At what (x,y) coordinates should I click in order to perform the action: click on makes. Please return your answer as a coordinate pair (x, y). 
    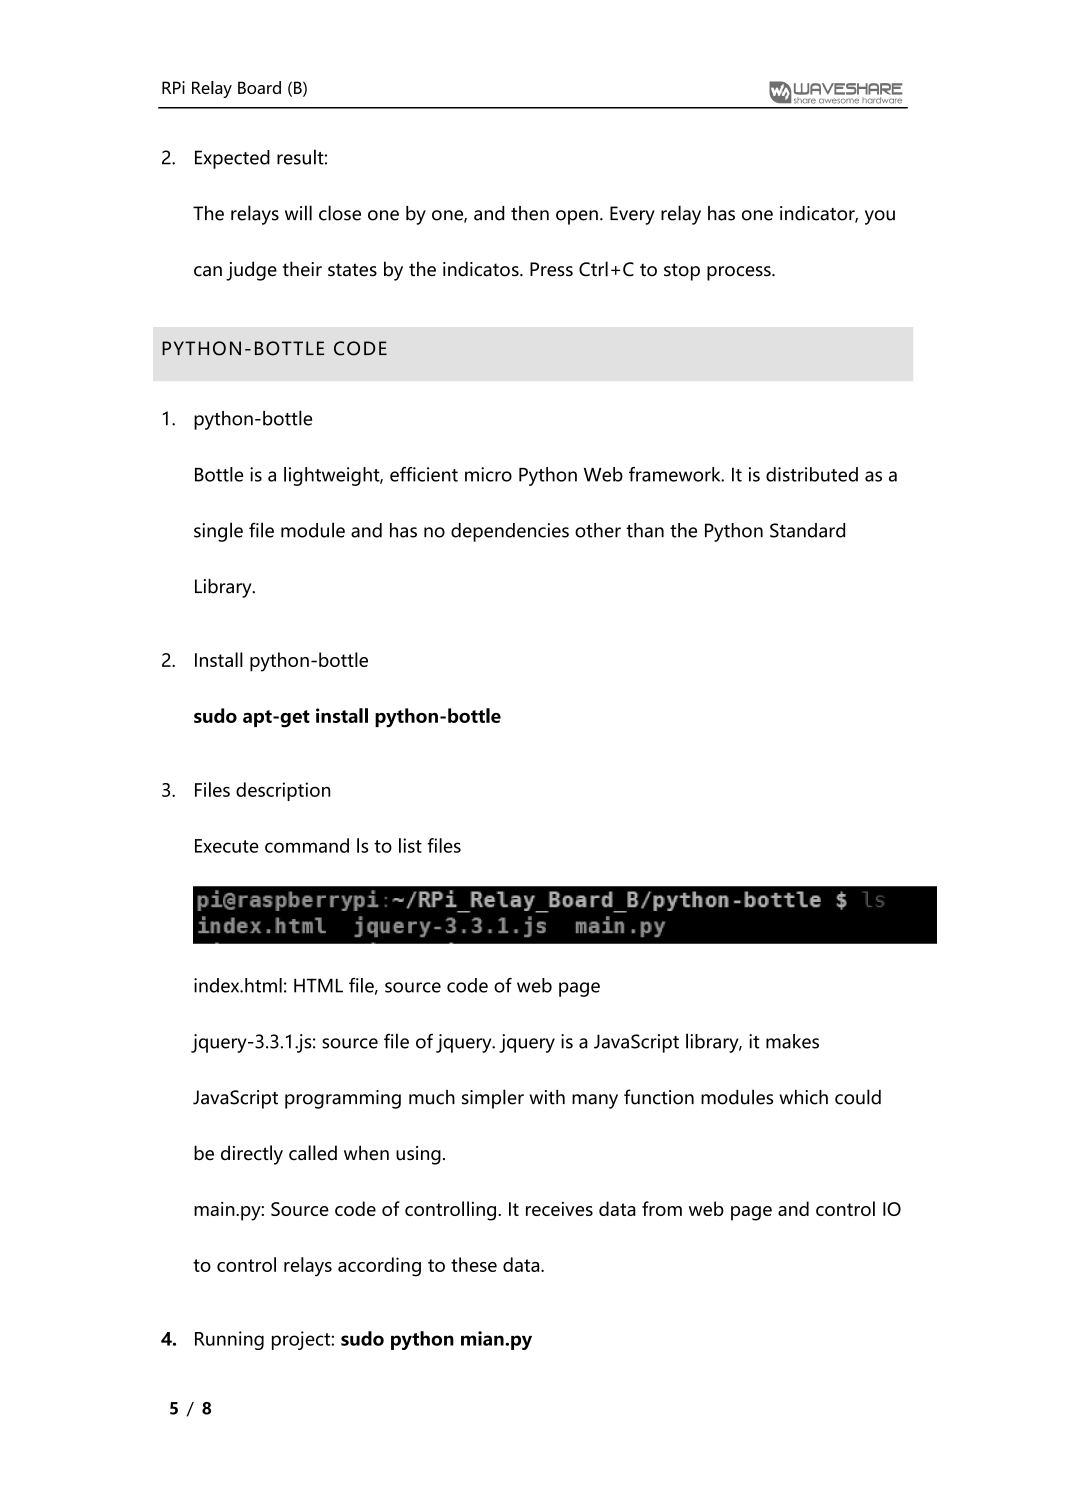
    Looking at the image, I should click on (792, 1041).
